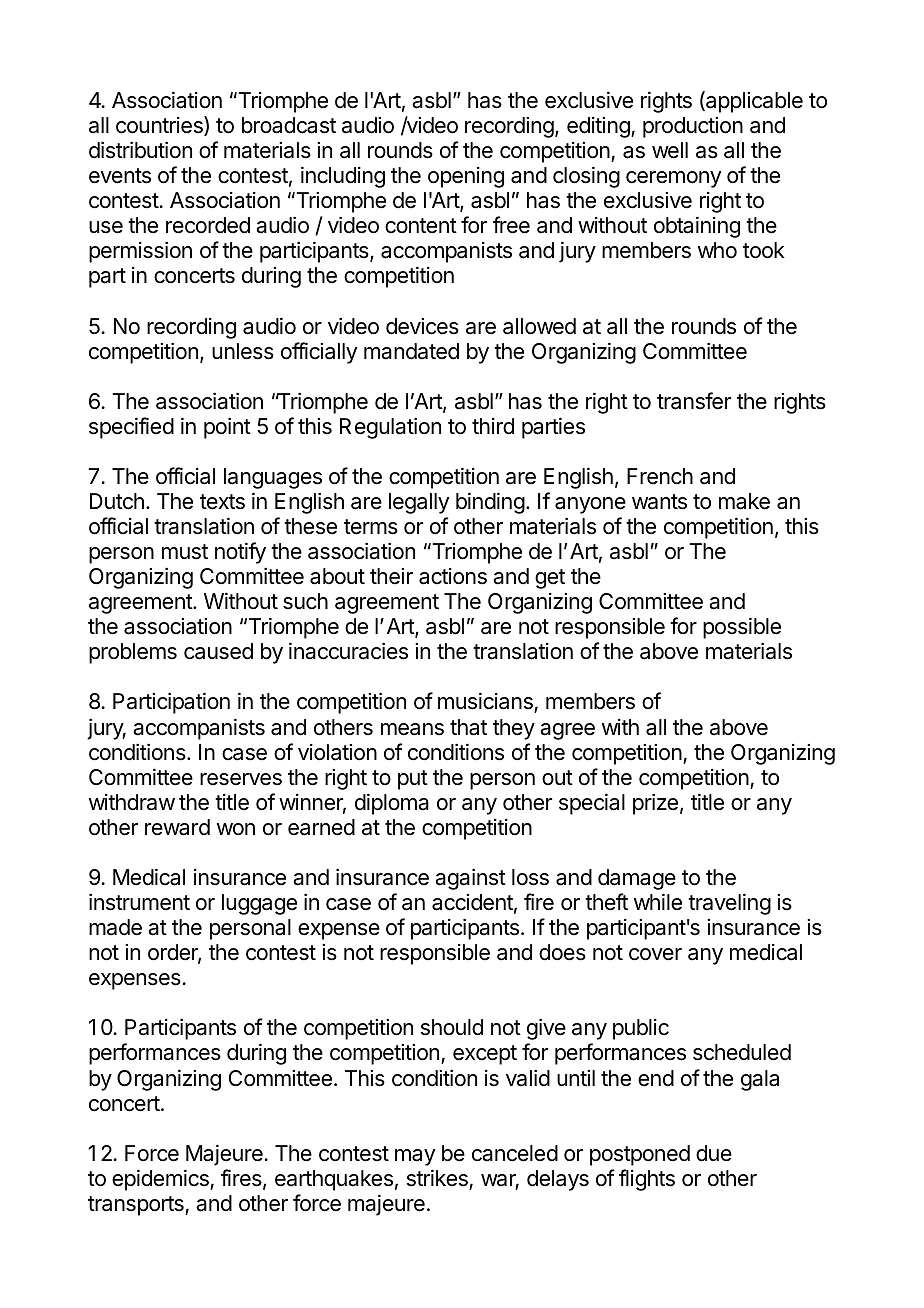  What do you see at coordinates (218, 651) in the page?
I see `caused` at bounding box center [218, 651].
